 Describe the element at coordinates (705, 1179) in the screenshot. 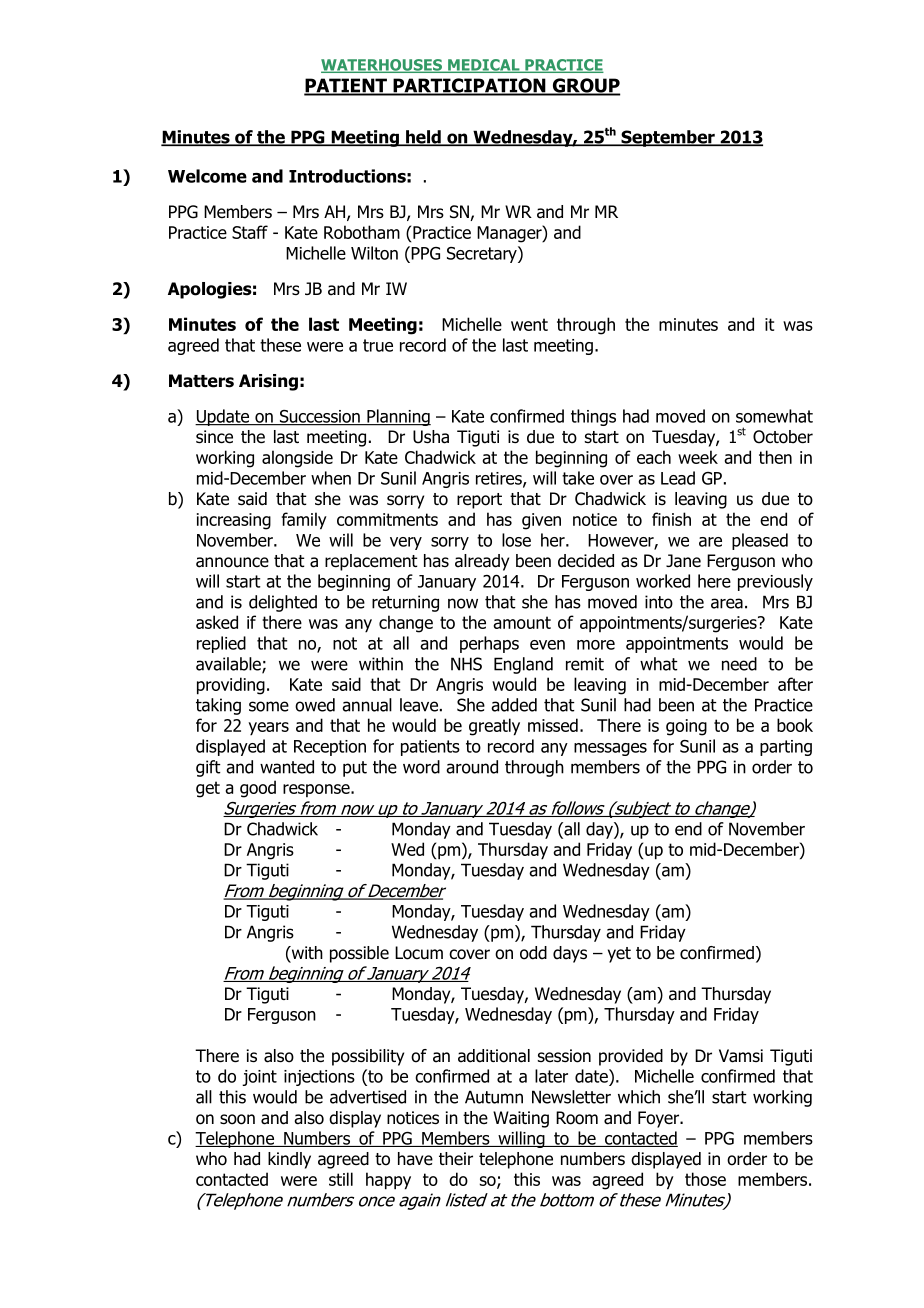

I see `those` at that location.
